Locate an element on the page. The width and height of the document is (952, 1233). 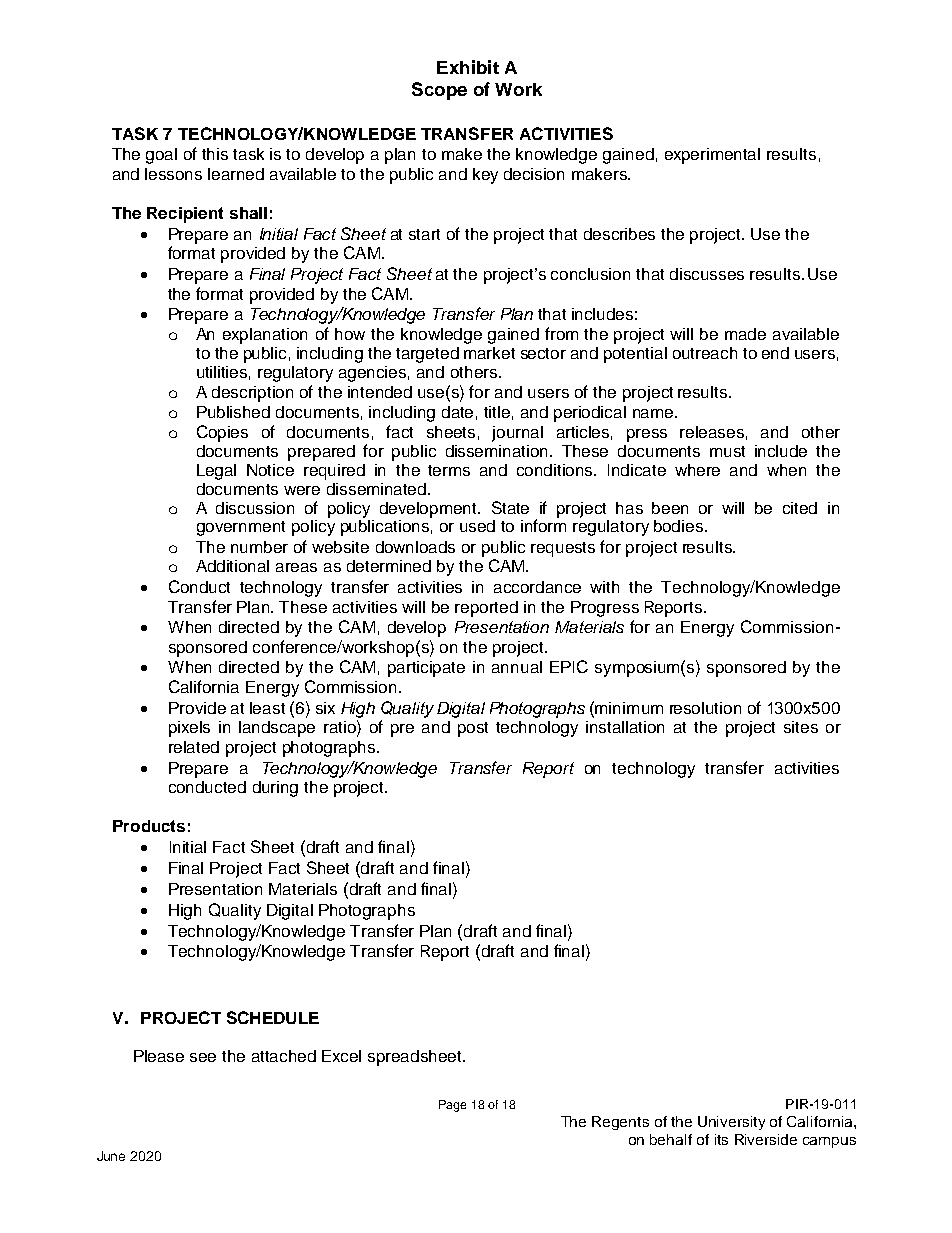
Page is located at coordinates (452, 1106).
